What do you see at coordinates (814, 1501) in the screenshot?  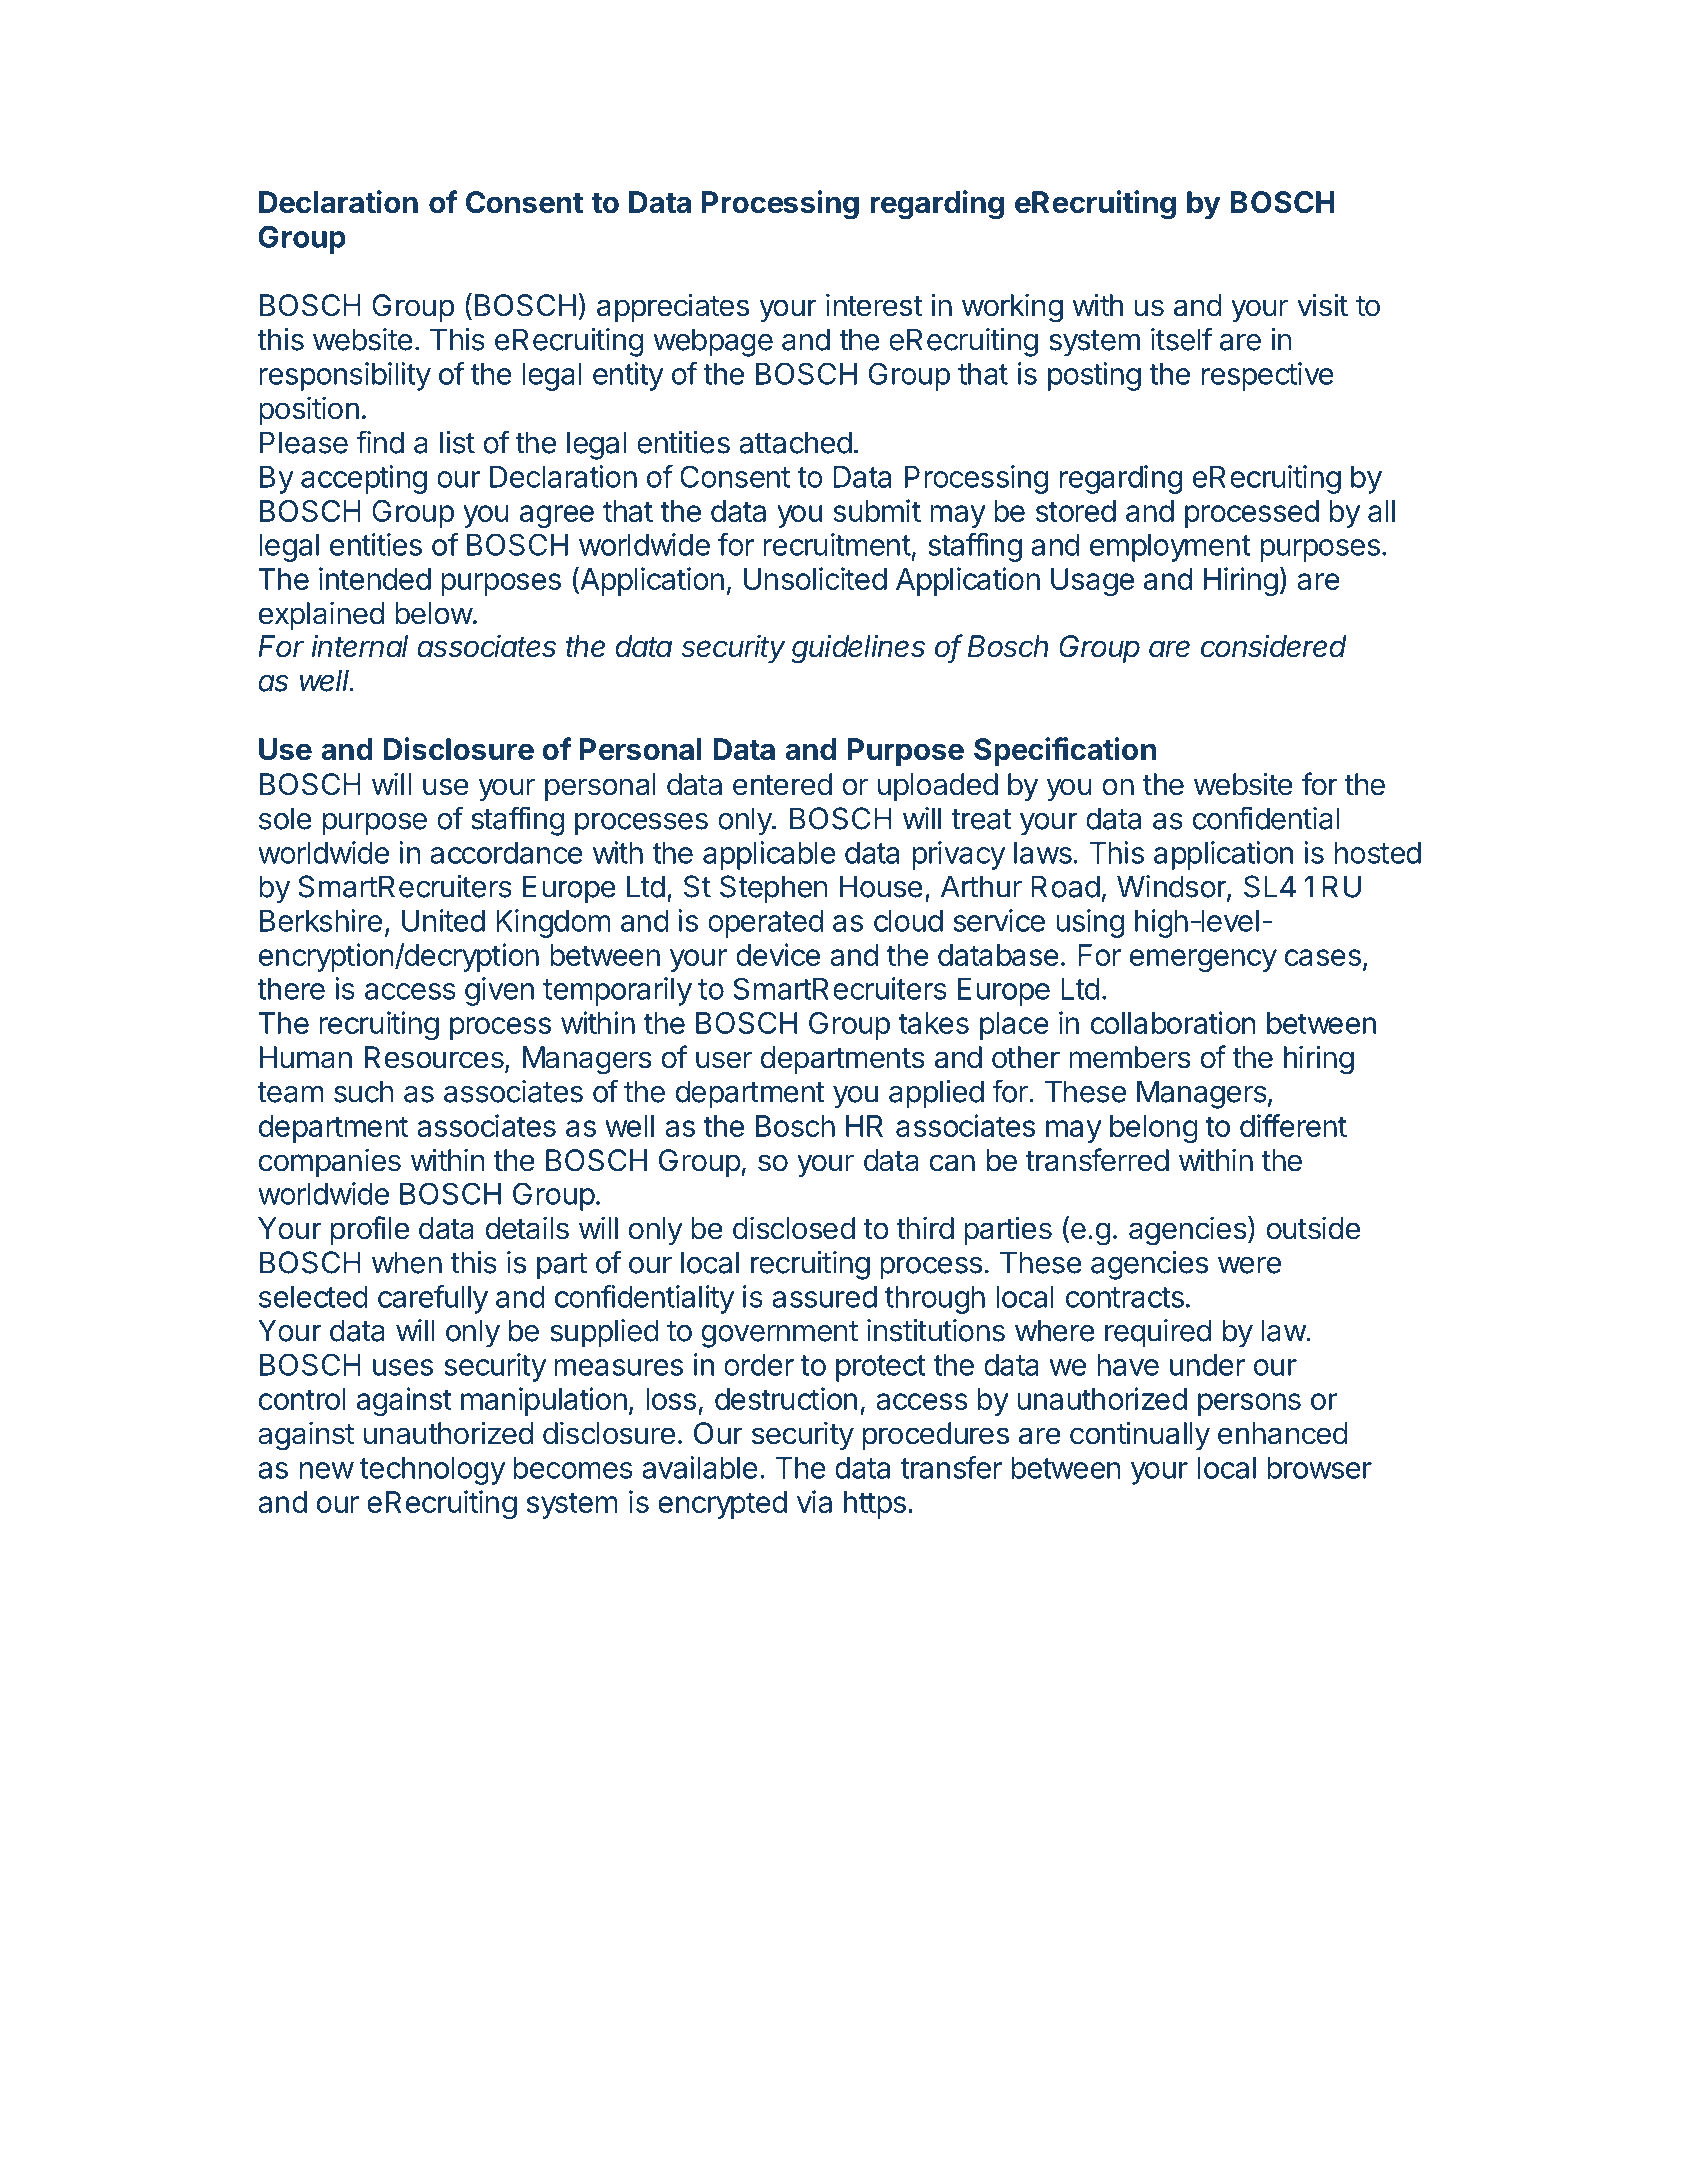 I see `via` at bounding box center [814, 1501].
